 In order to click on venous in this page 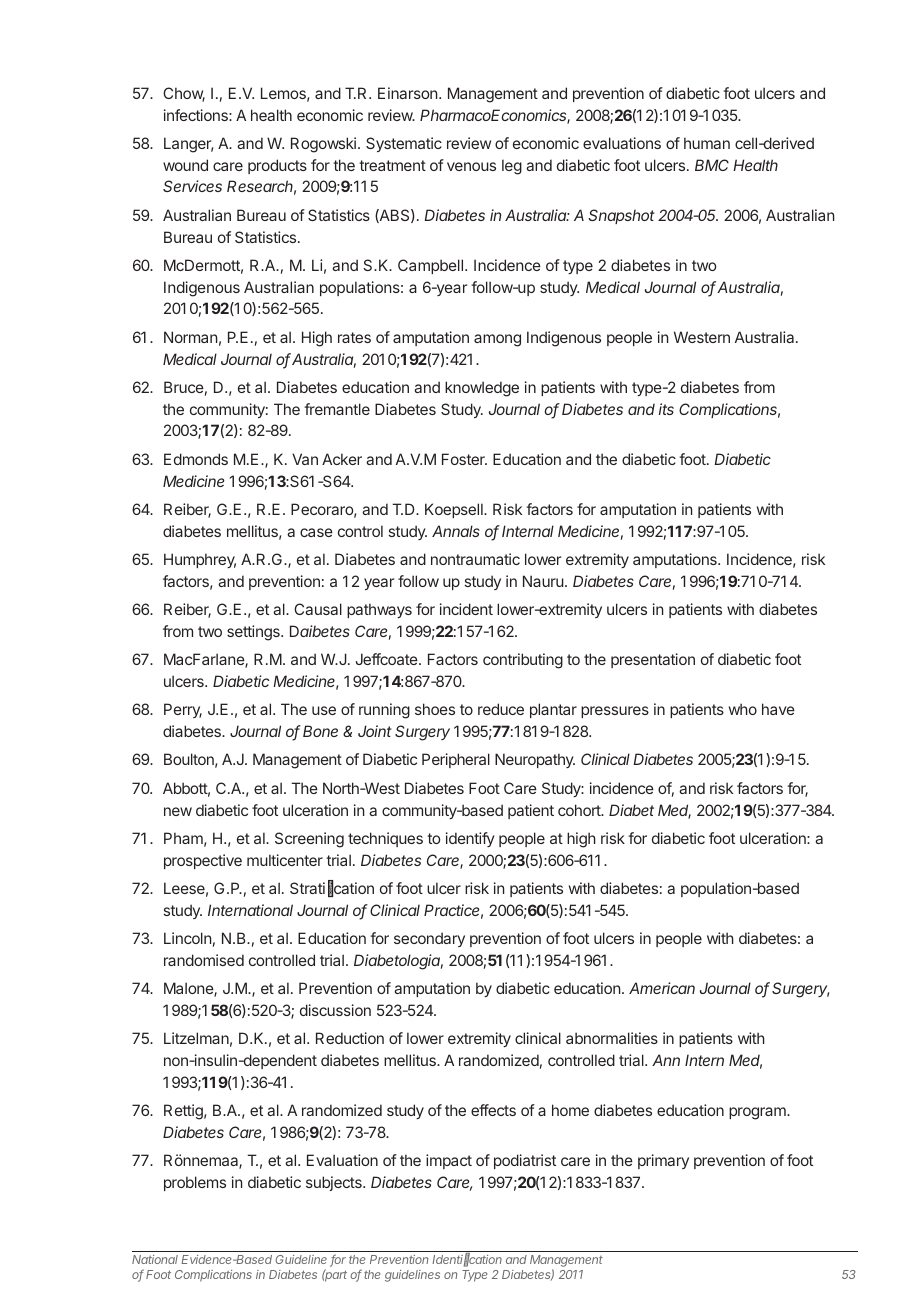, I will do `click(471, 166)`.
